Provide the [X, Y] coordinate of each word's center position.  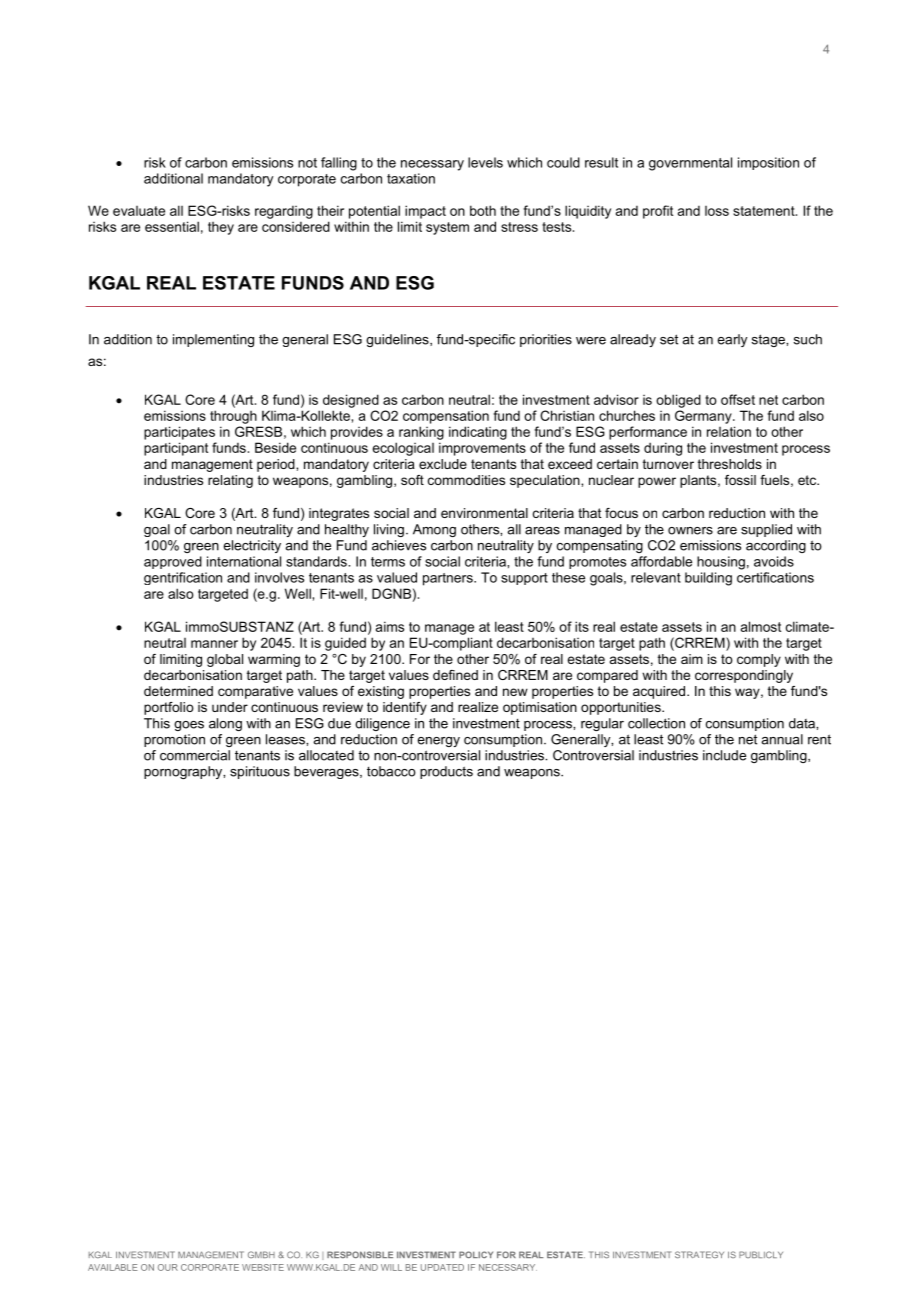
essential [172, 226]
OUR [168, 1267]
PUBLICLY [761, 1254]
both [483, 210]
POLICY [476, 1254]
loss [717, 211]
